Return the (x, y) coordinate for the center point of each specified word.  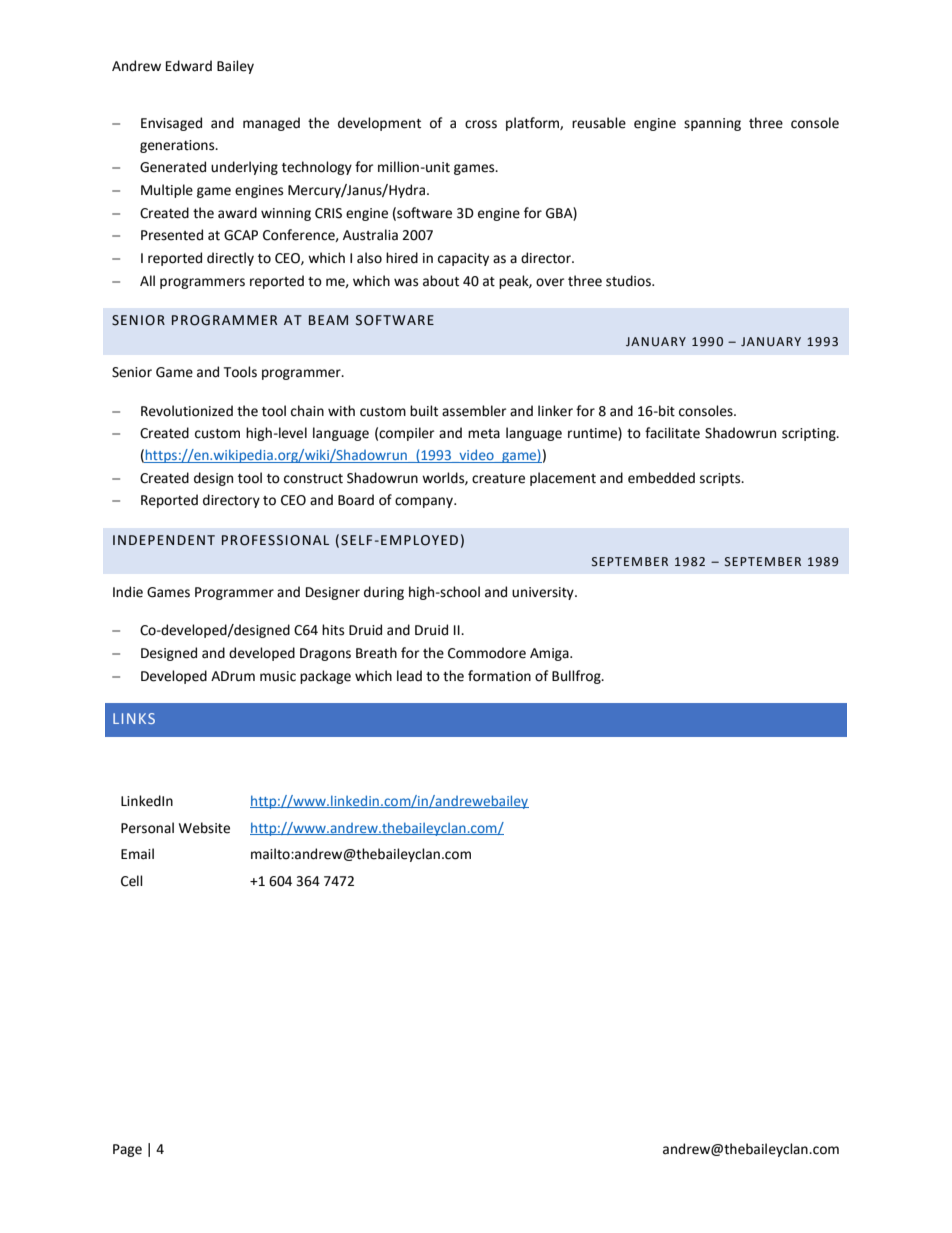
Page (127, 1150)
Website (204, 828)
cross (481, 124)
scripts (721, 479)
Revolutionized (187, 411)
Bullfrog (577, 677)
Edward (189, 66)
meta (484, 434)
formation (499, 676)
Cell (132, 881)
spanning (712, 124)
